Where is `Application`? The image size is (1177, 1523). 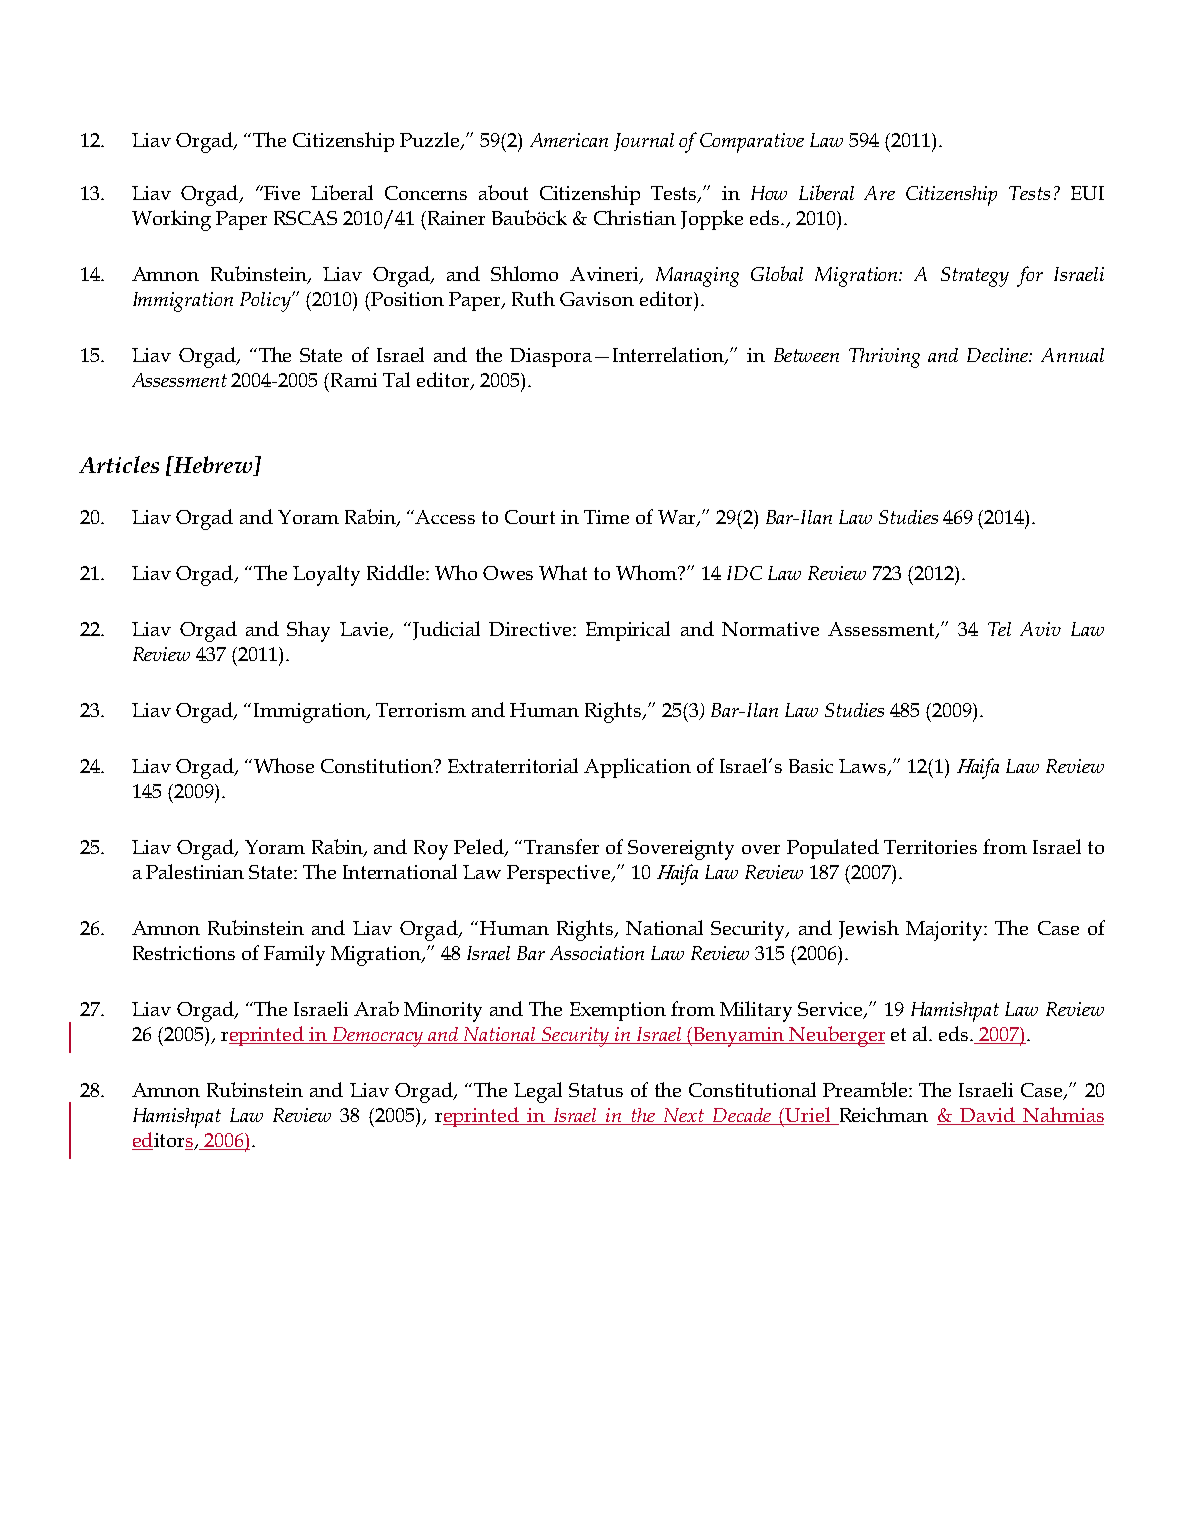 Application is located at coordinates (637, 768).
